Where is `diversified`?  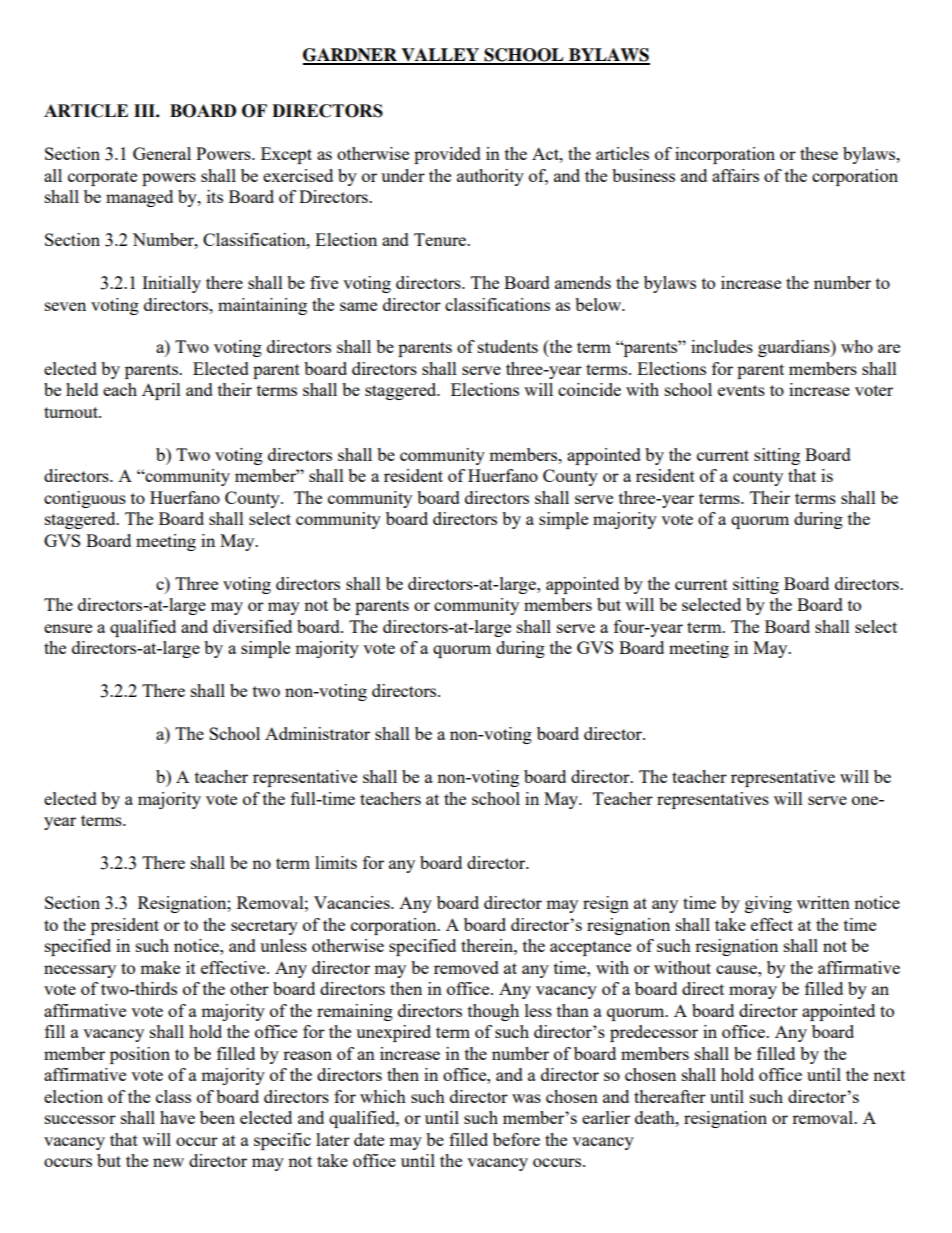 diversified is located at coordinates (252, 626).
